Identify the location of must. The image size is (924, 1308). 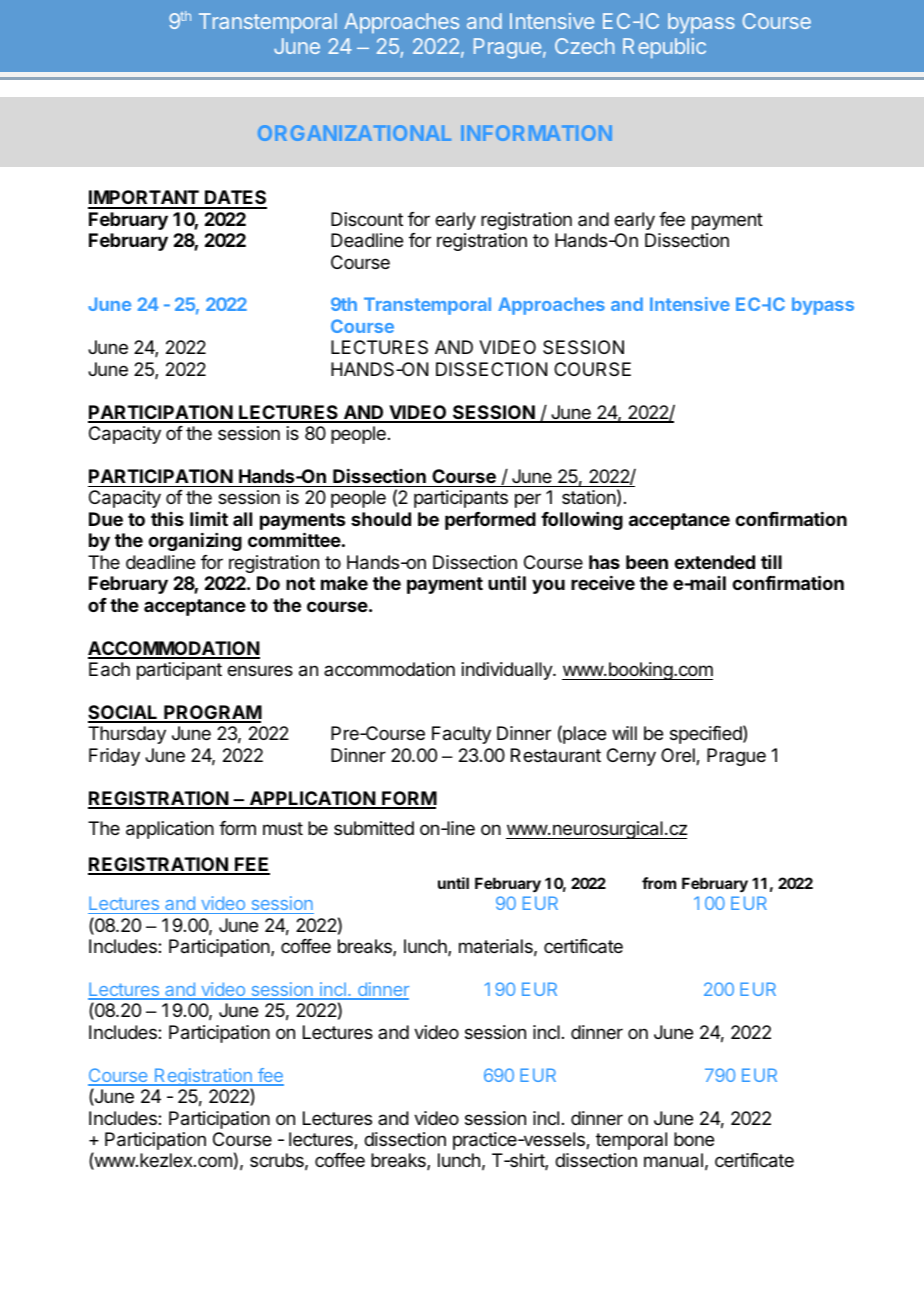
(283, 828).
